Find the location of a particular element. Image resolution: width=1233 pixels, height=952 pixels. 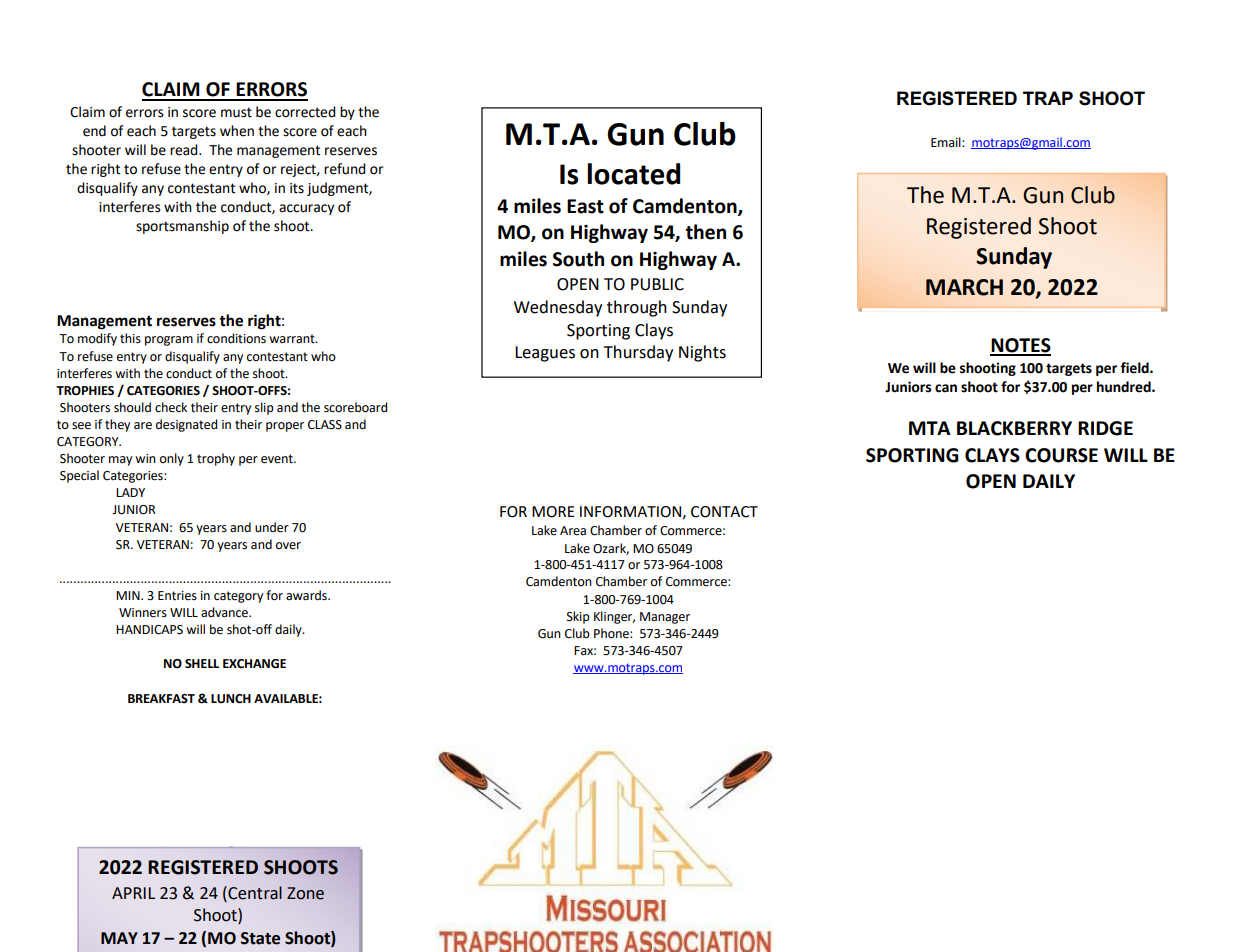

Central is located at coordinates (254, 893).
